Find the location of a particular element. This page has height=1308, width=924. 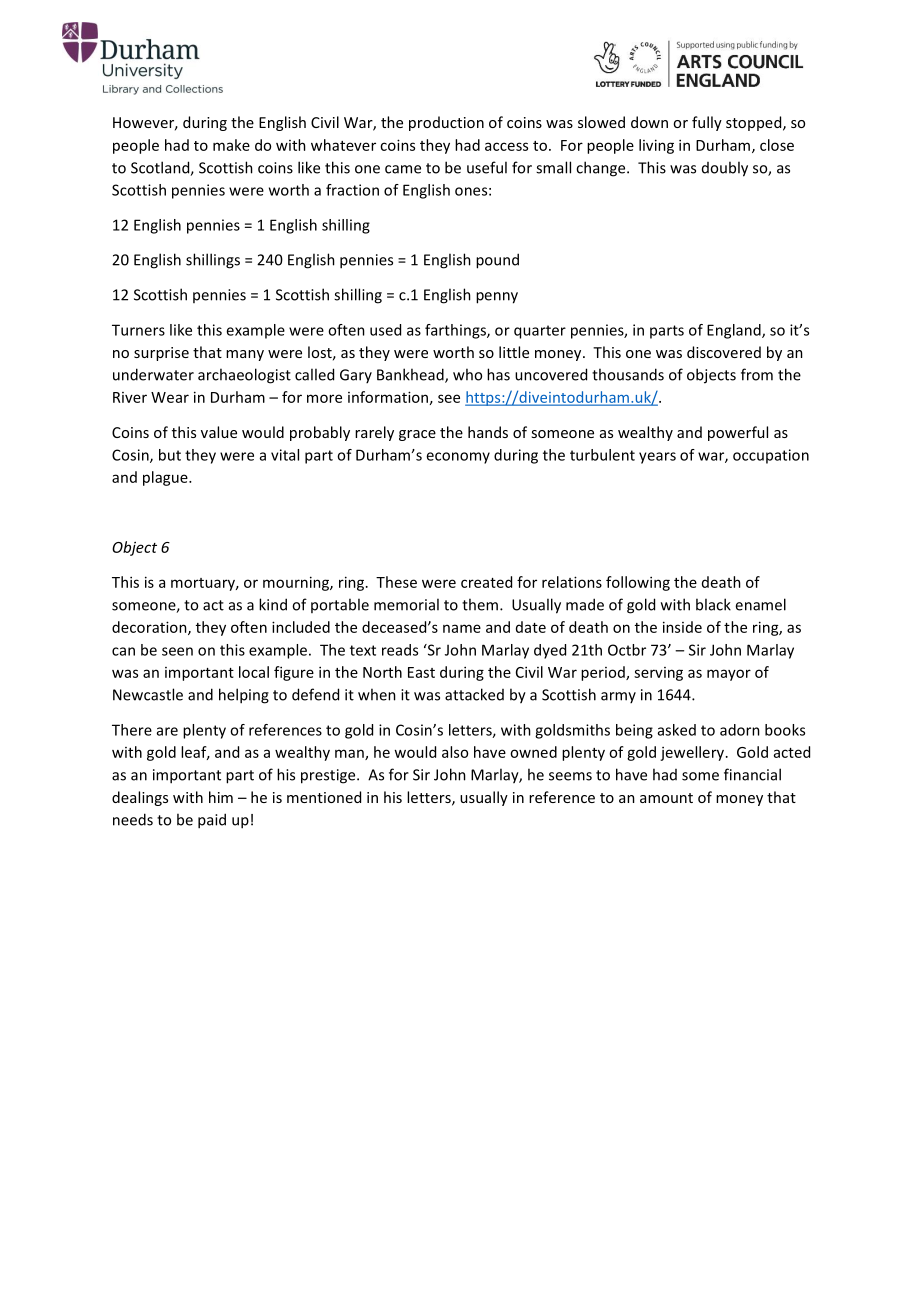

production is located at coordinates (446, 123).
